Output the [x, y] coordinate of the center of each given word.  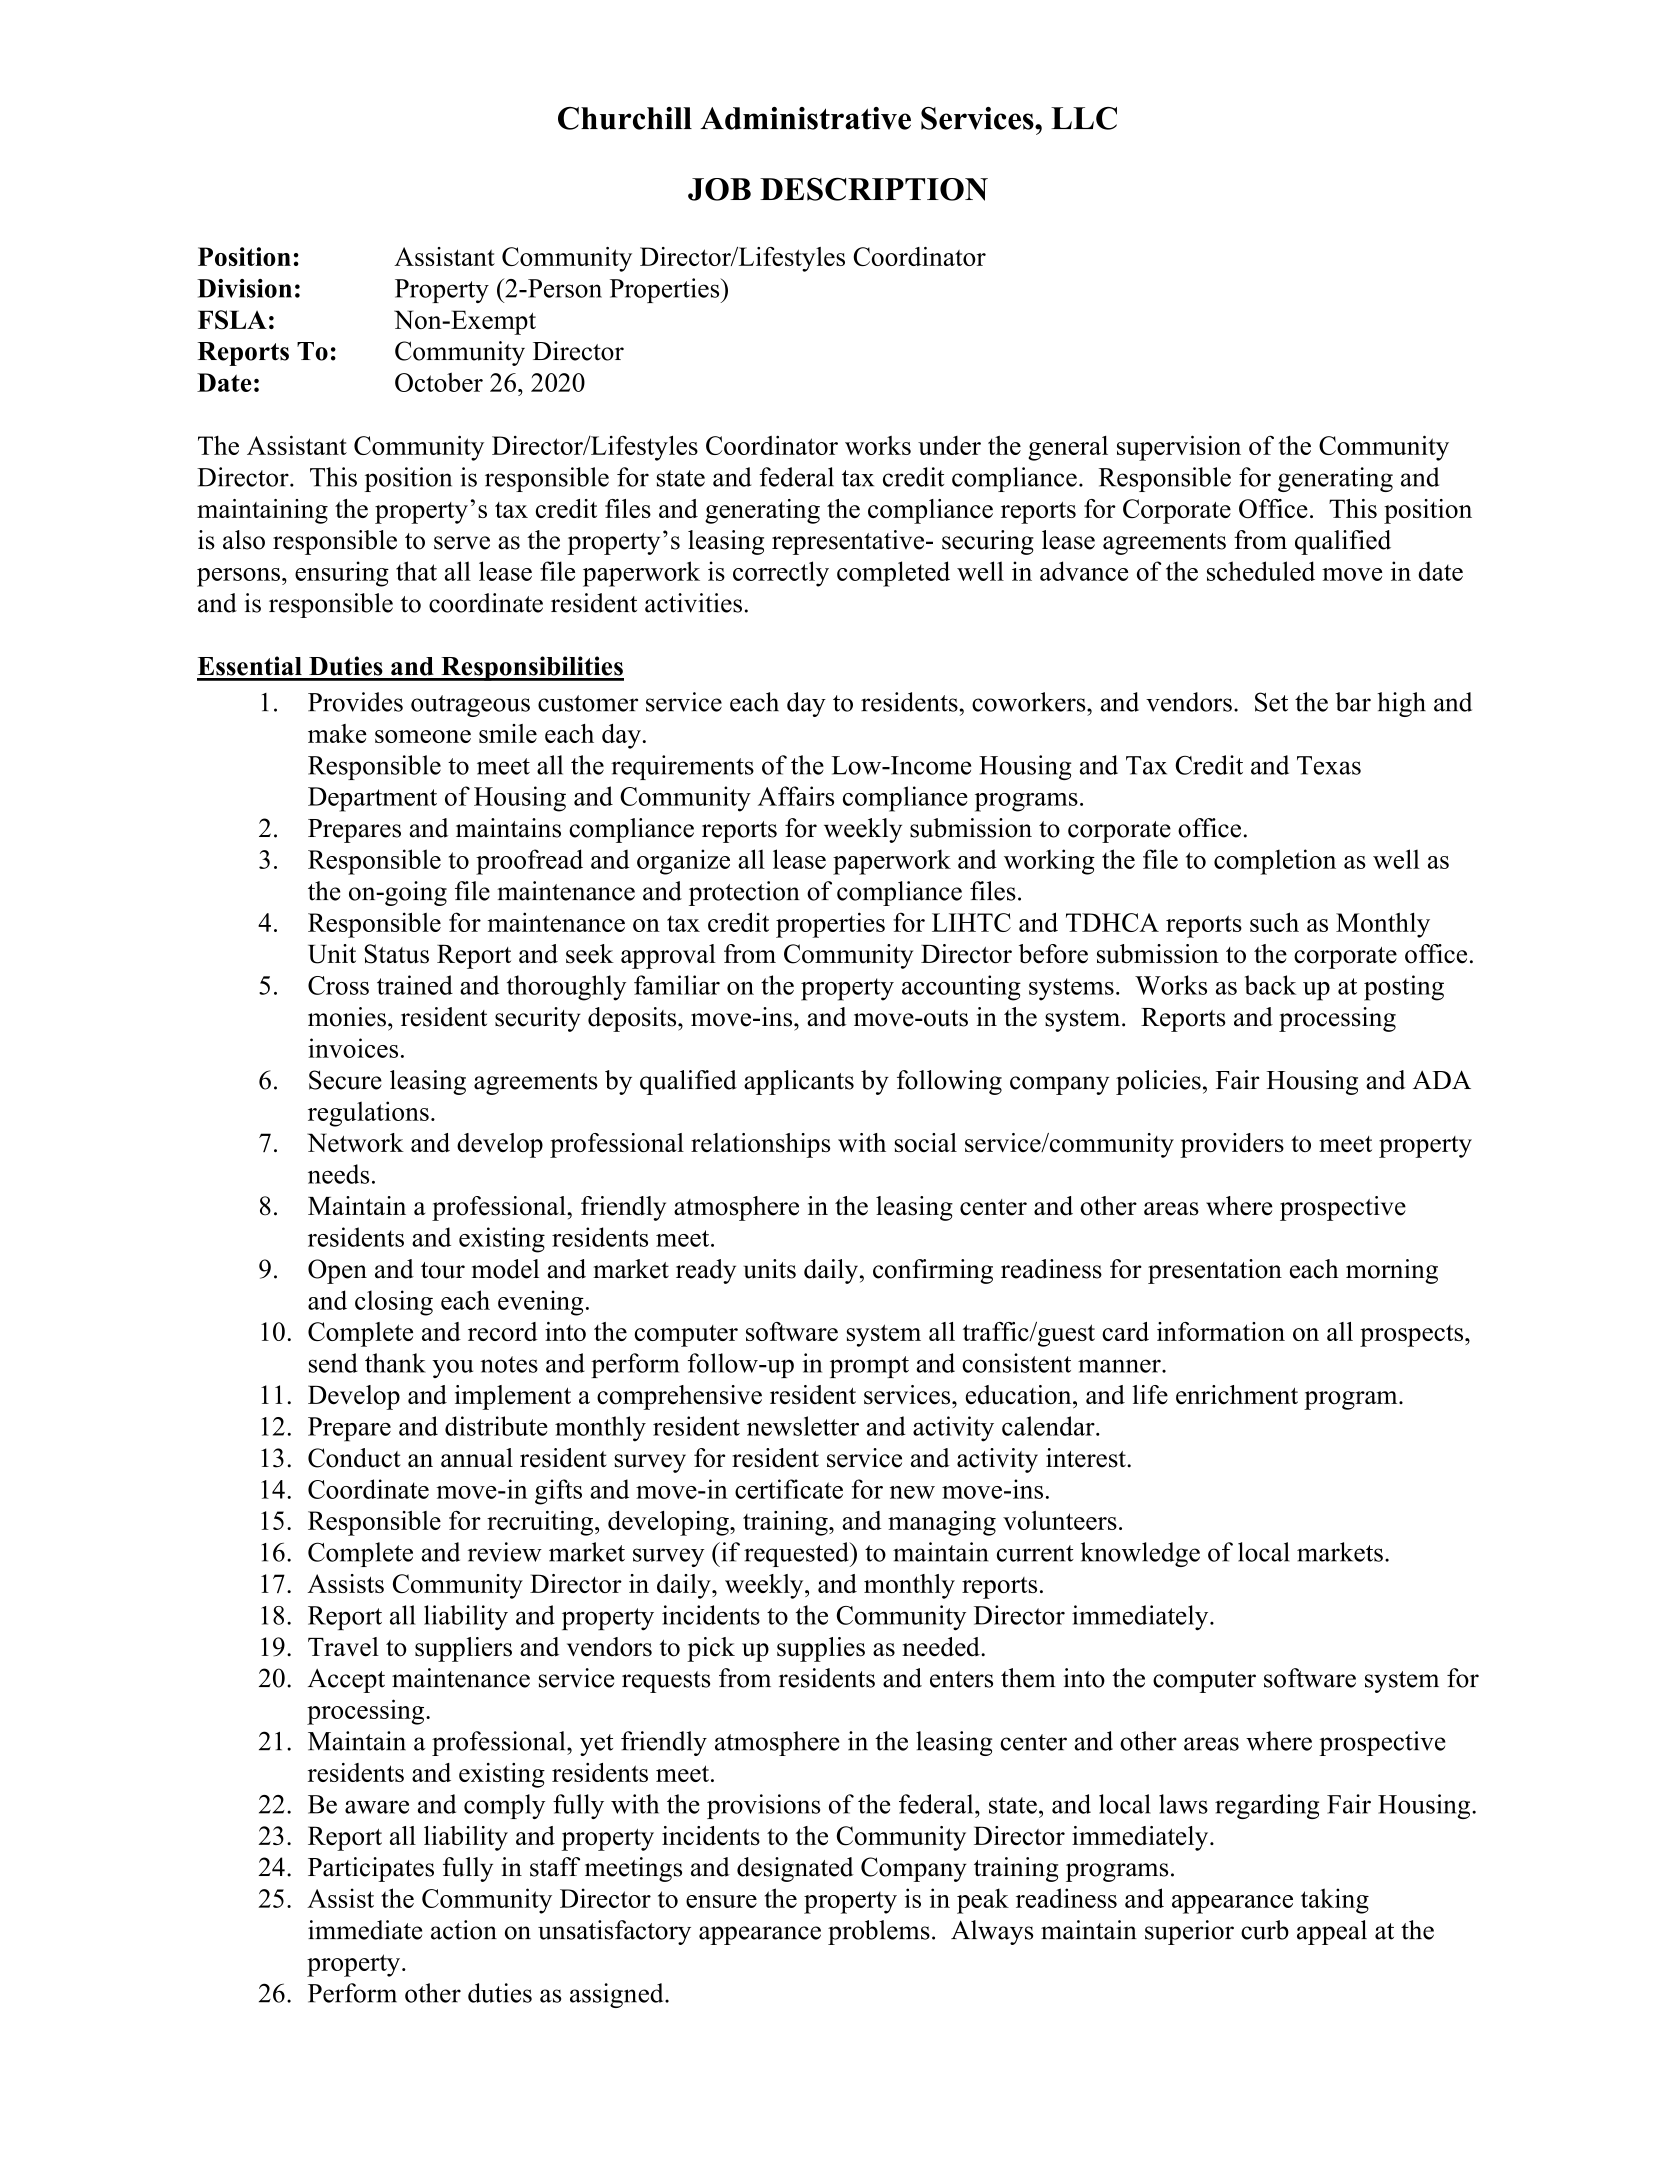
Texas [1329, 765]
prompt [869, 1367]
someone [423, 736]
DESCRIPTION [874, 189]
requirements [682, 767]
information [1221, 1331]
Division [244, 288]
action [464, 1930]
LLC [1084, 118]
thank [395, 1363]
